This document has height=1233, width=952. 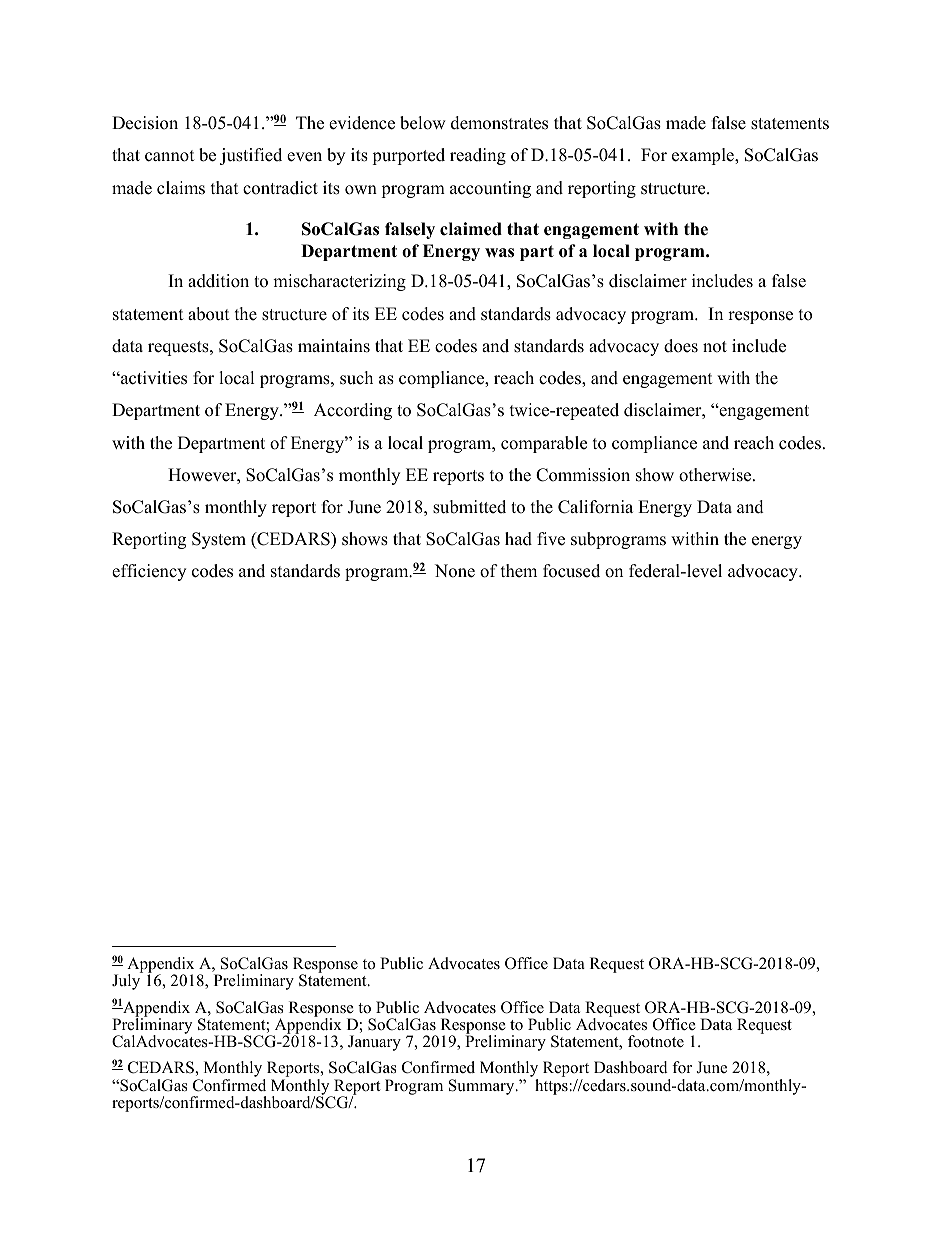 What do you see at coordinates (153, 378) in the document?
I see `activities` at bounding box center [153, 378].
